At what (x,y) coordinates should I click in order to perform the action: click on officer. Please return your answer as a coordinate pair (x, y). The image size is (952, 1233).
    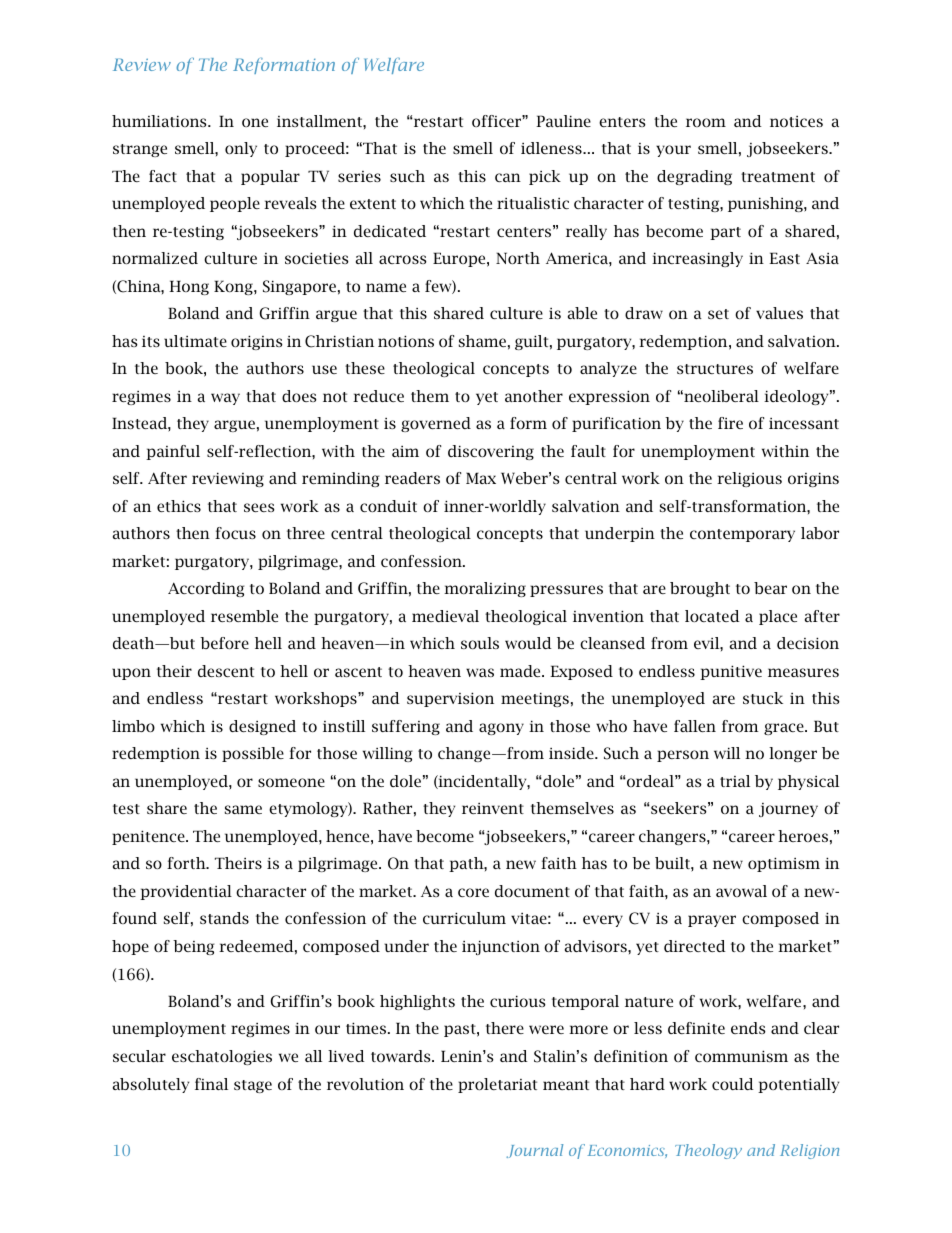
    Looking at the image, I should click on (497, 121).
